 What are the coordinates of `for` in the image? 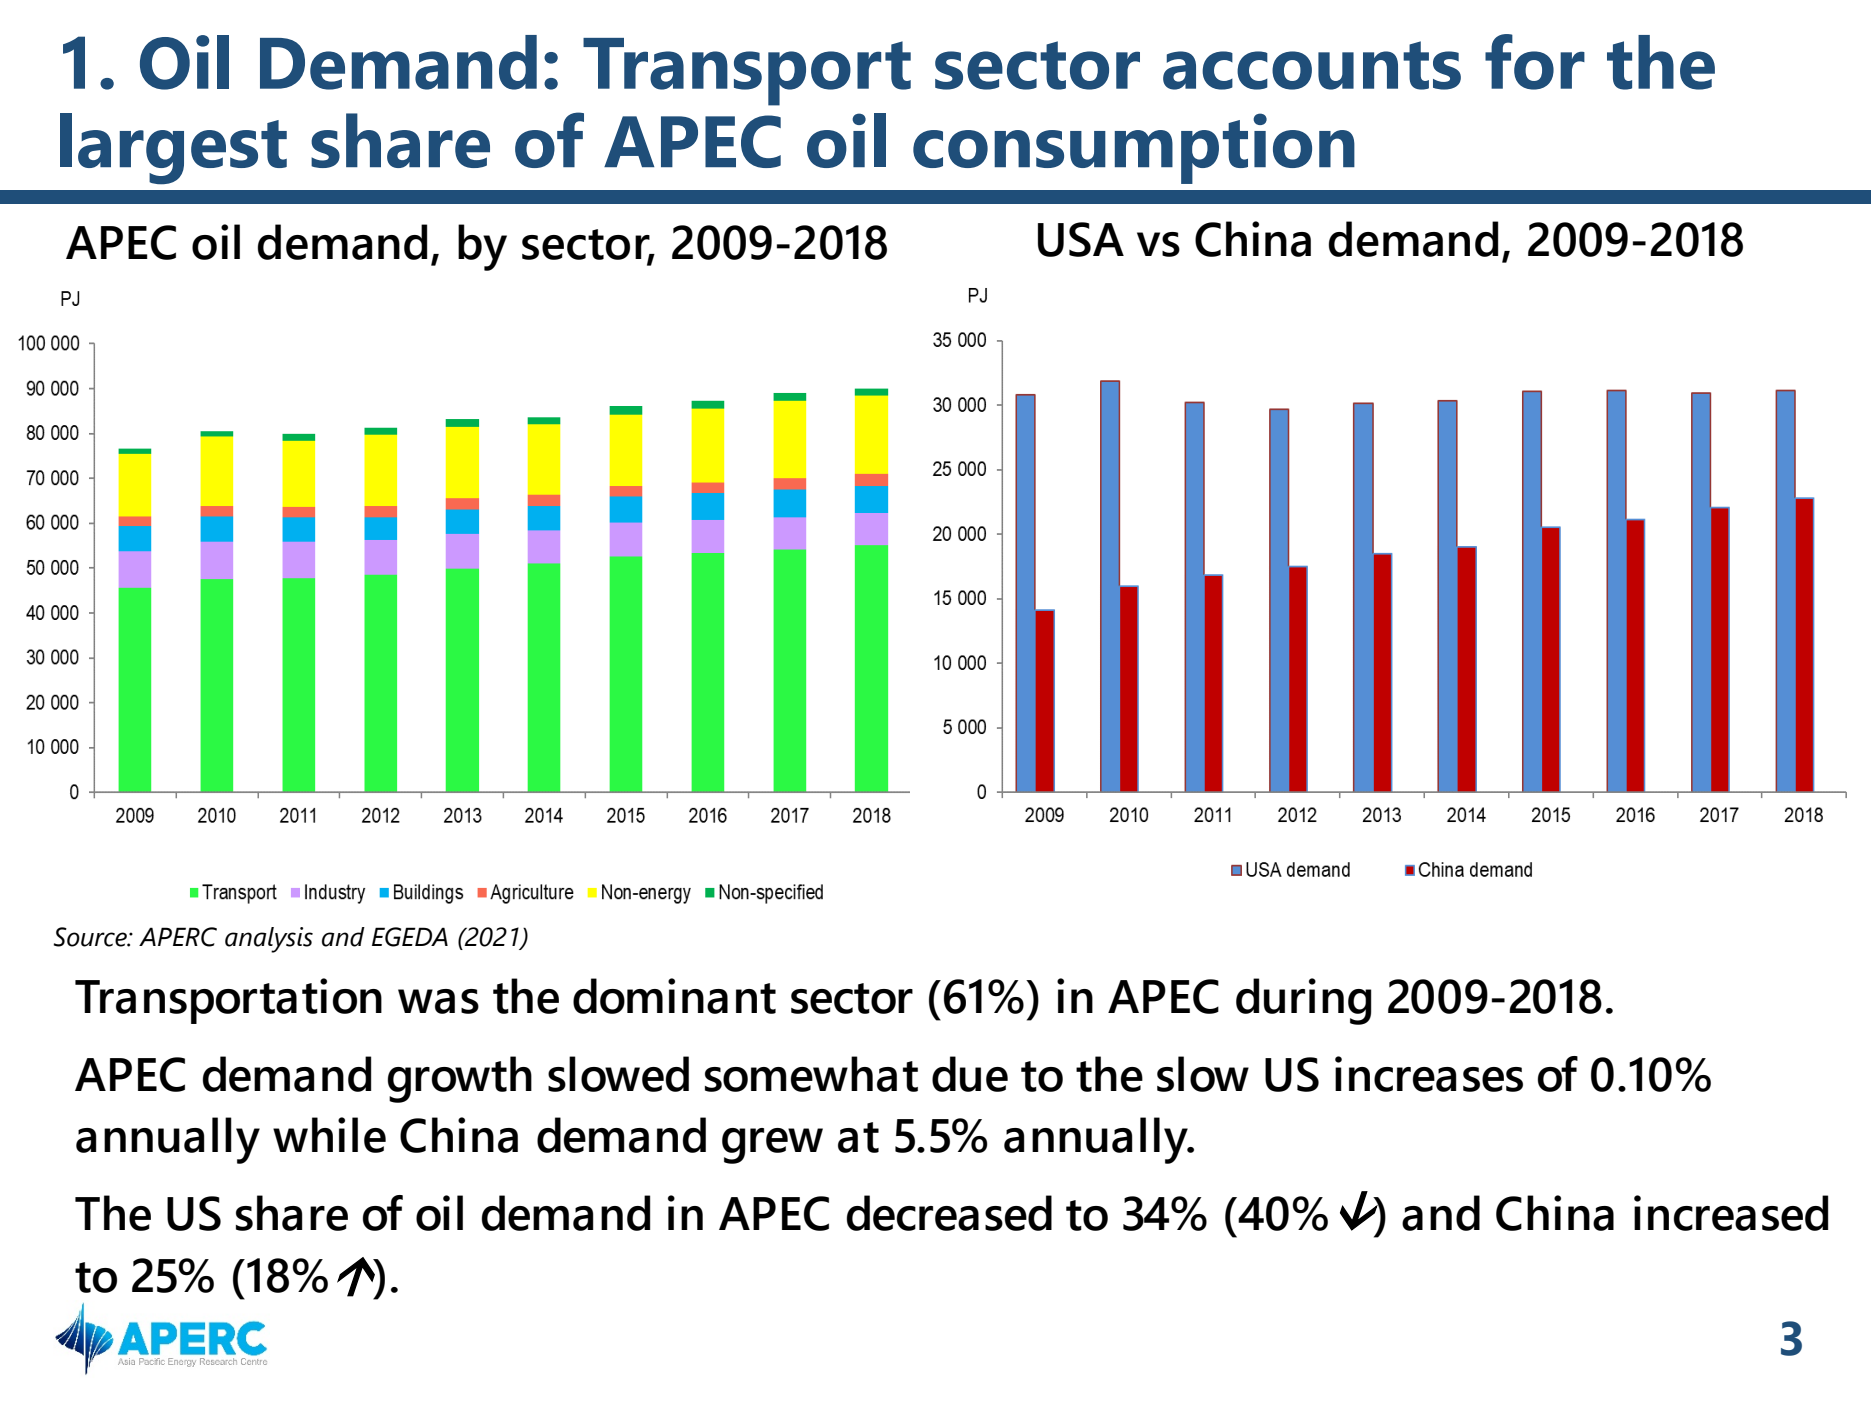 It's located at (1535, 62).
